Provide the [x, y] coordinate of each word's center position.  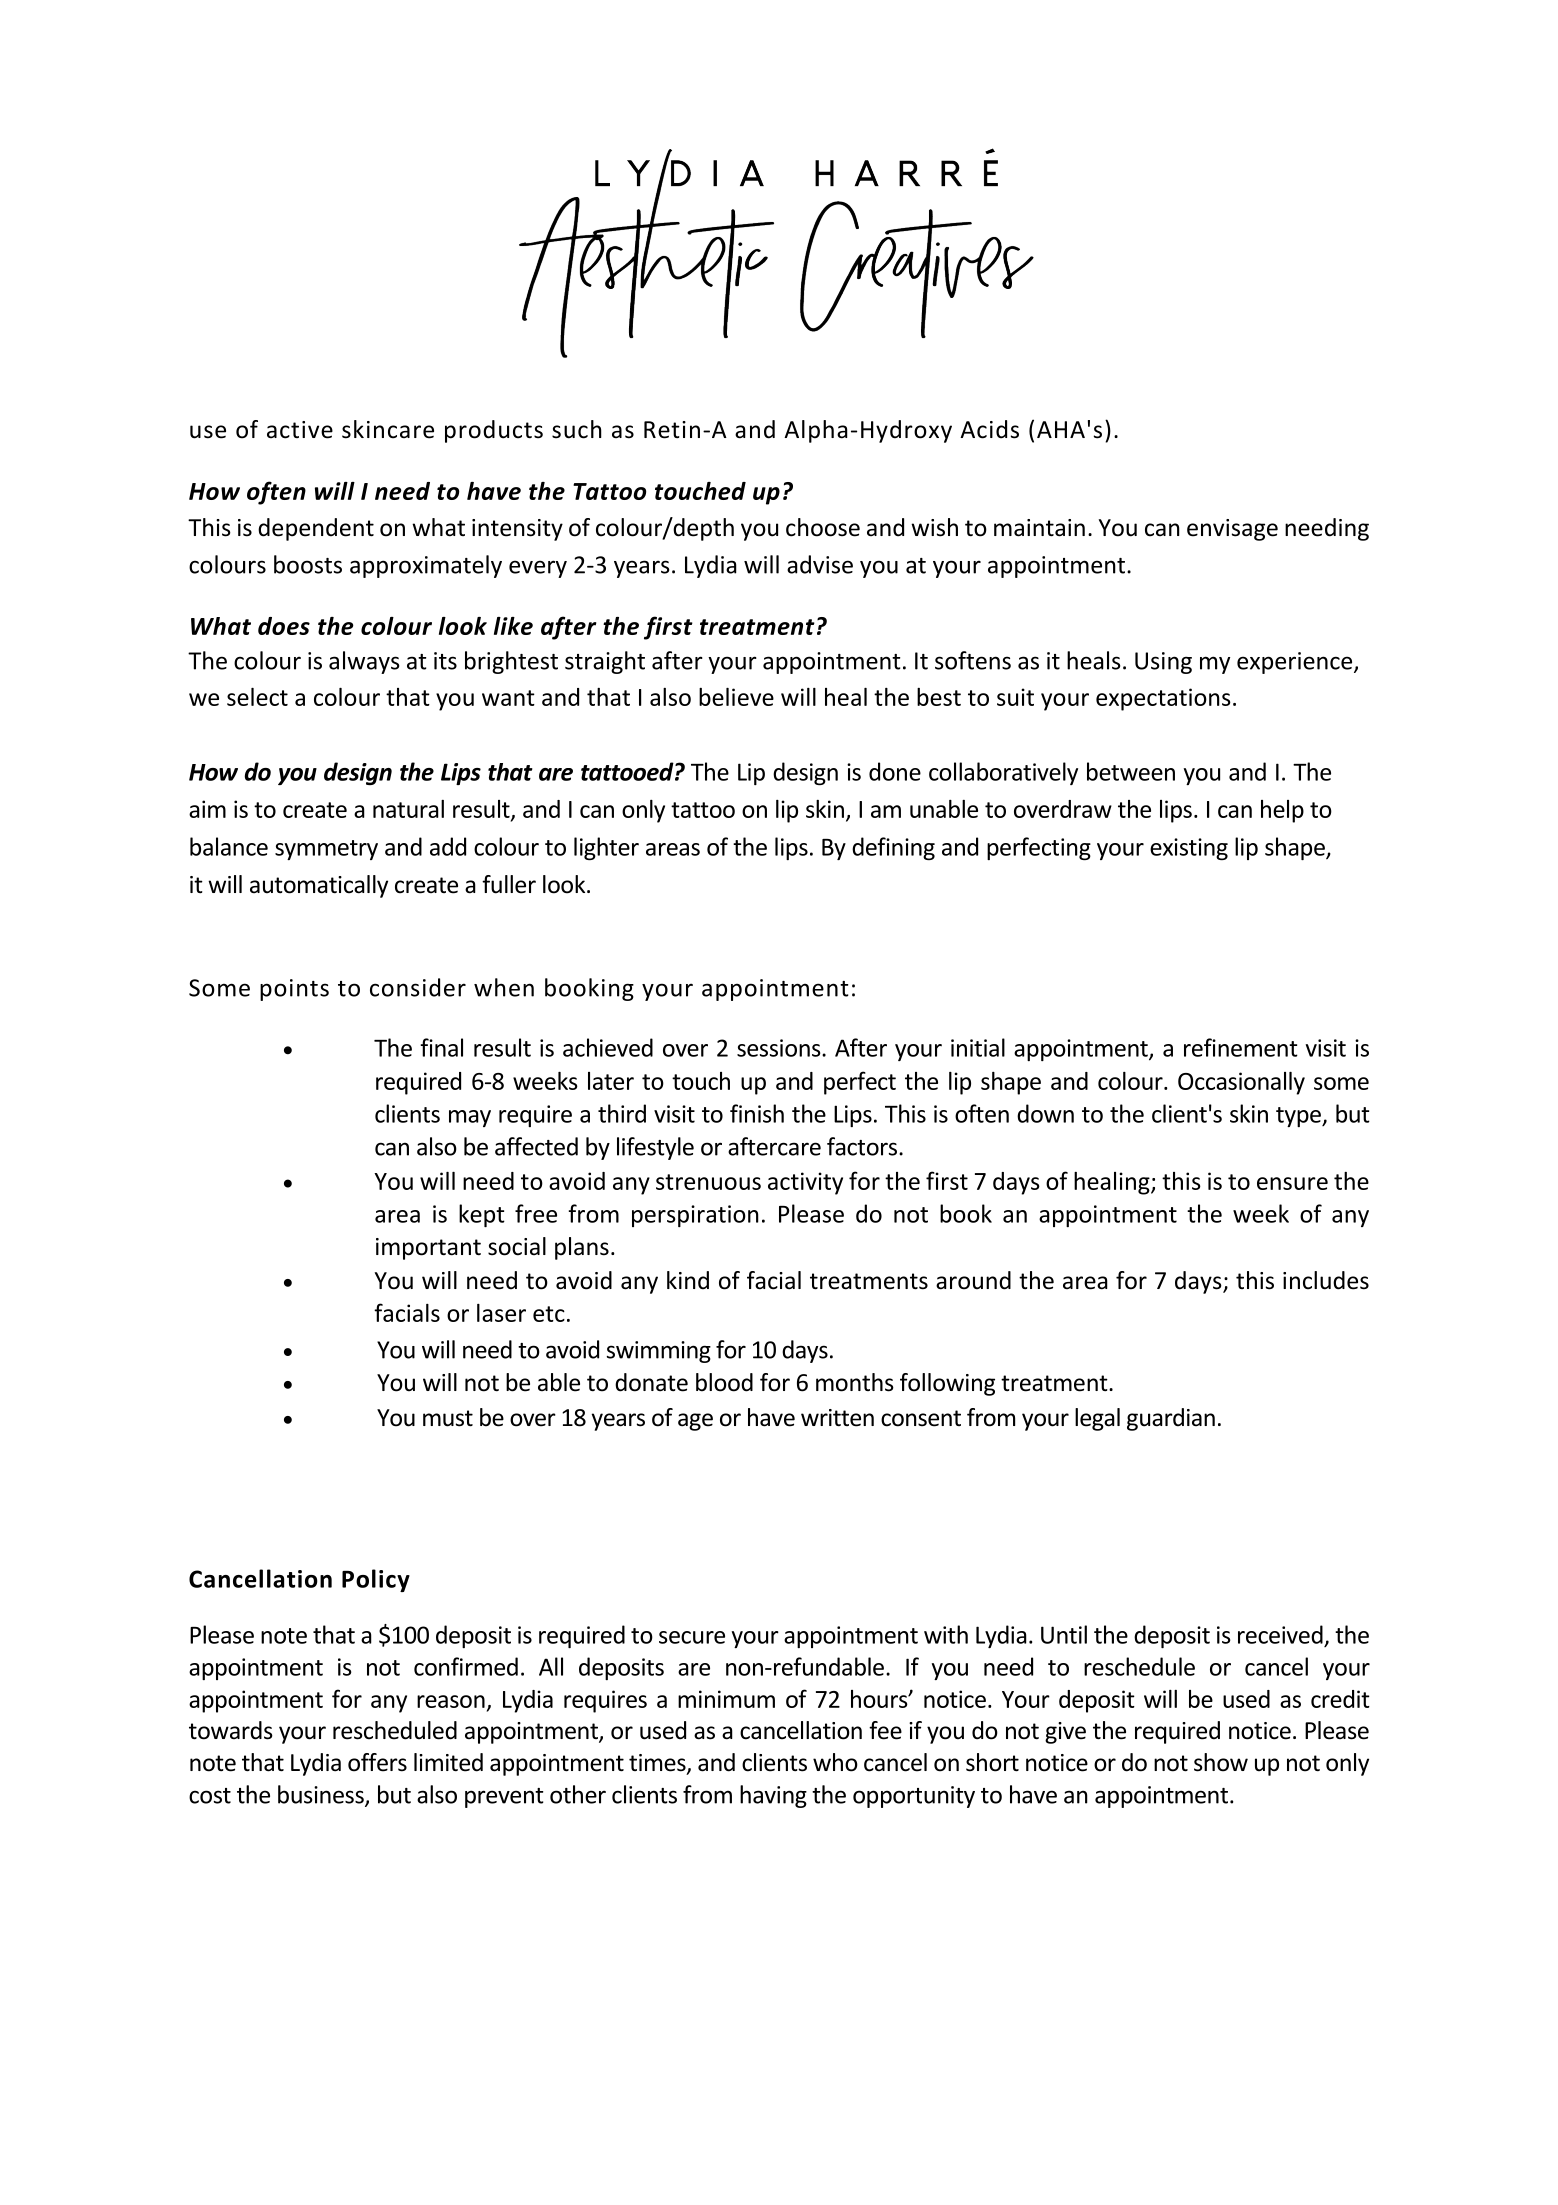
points [294, 990]
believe [736, 697]
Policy [376, 1580]
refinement [1241, 1047]
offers [377, 1762]
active [300, 430]
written [837, 1418]
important [428, 1249]
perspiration [695, 1216]
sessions [780, 1048]
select [257, 697]
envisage [1232, 530]
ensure [1292, 1183]
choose [823, 527]
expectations [1163, 699]
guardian [1171, 1419]
